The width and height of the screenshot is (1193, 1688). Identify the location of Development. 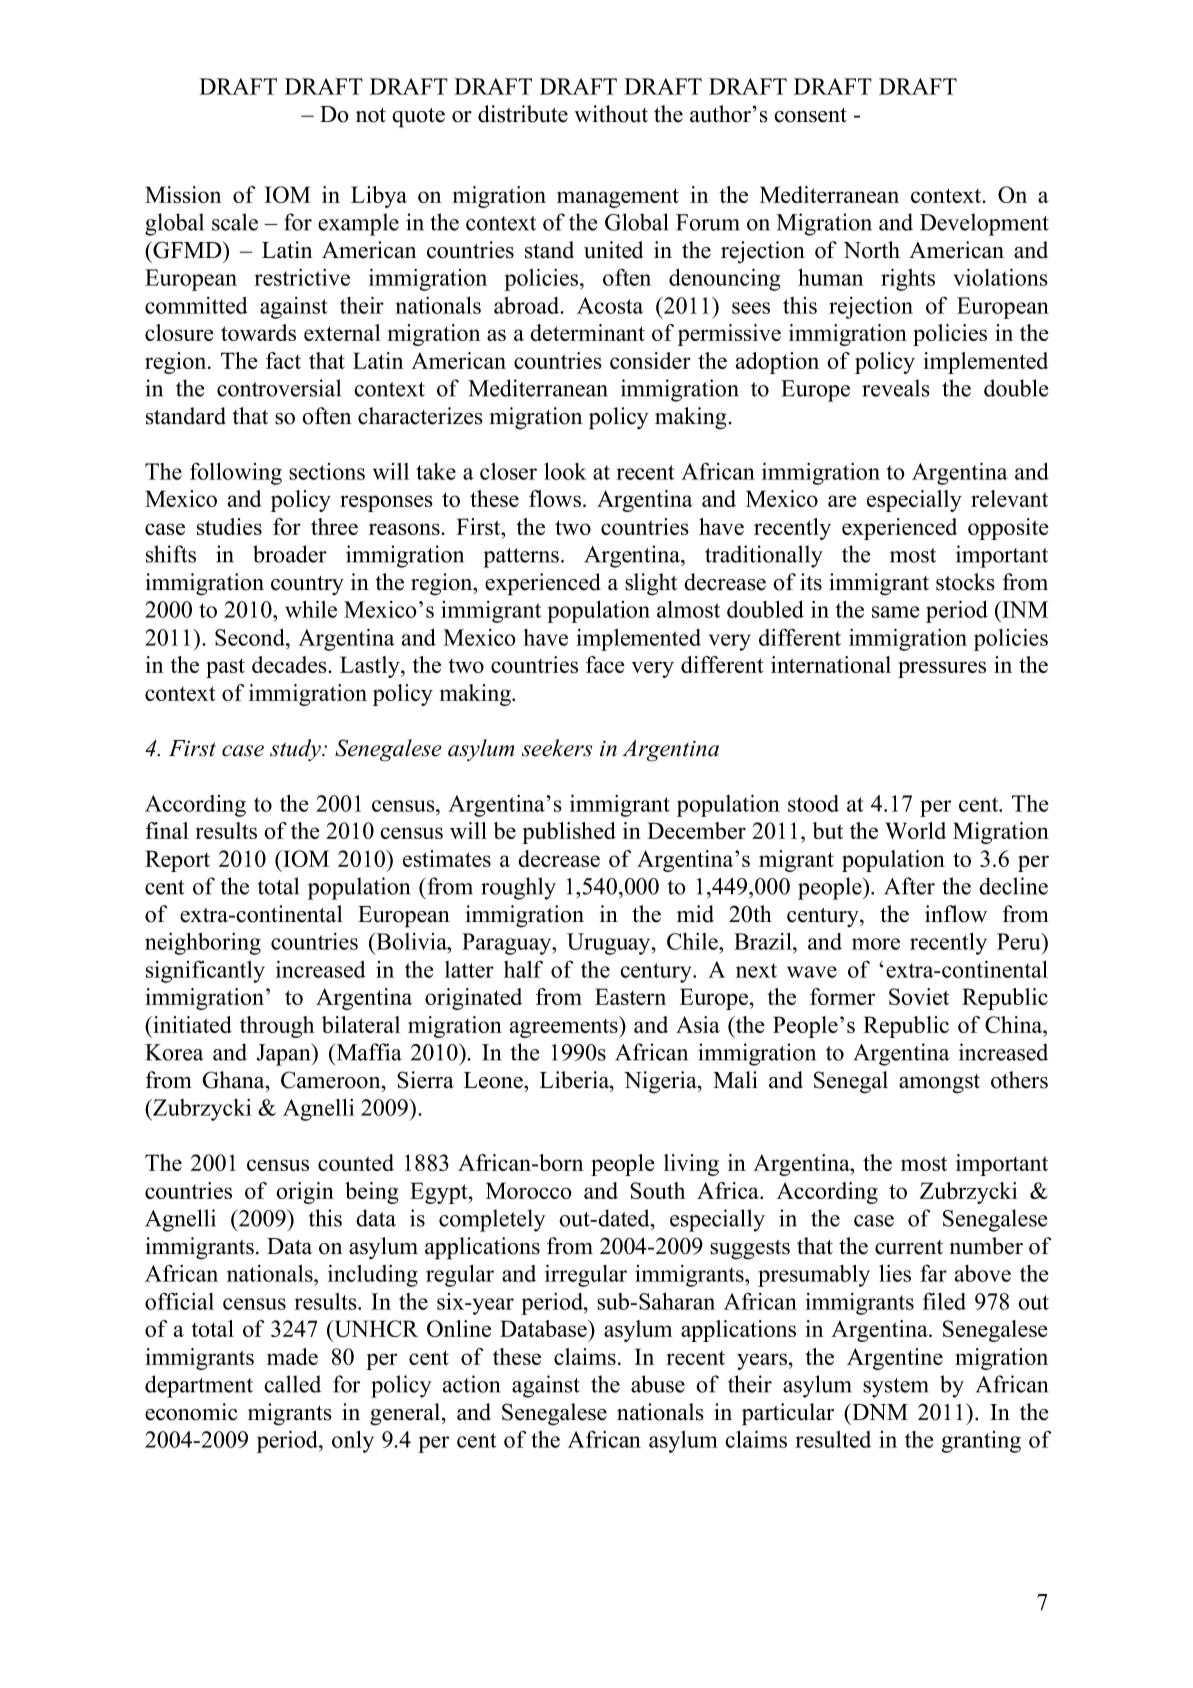
(984, 224).
